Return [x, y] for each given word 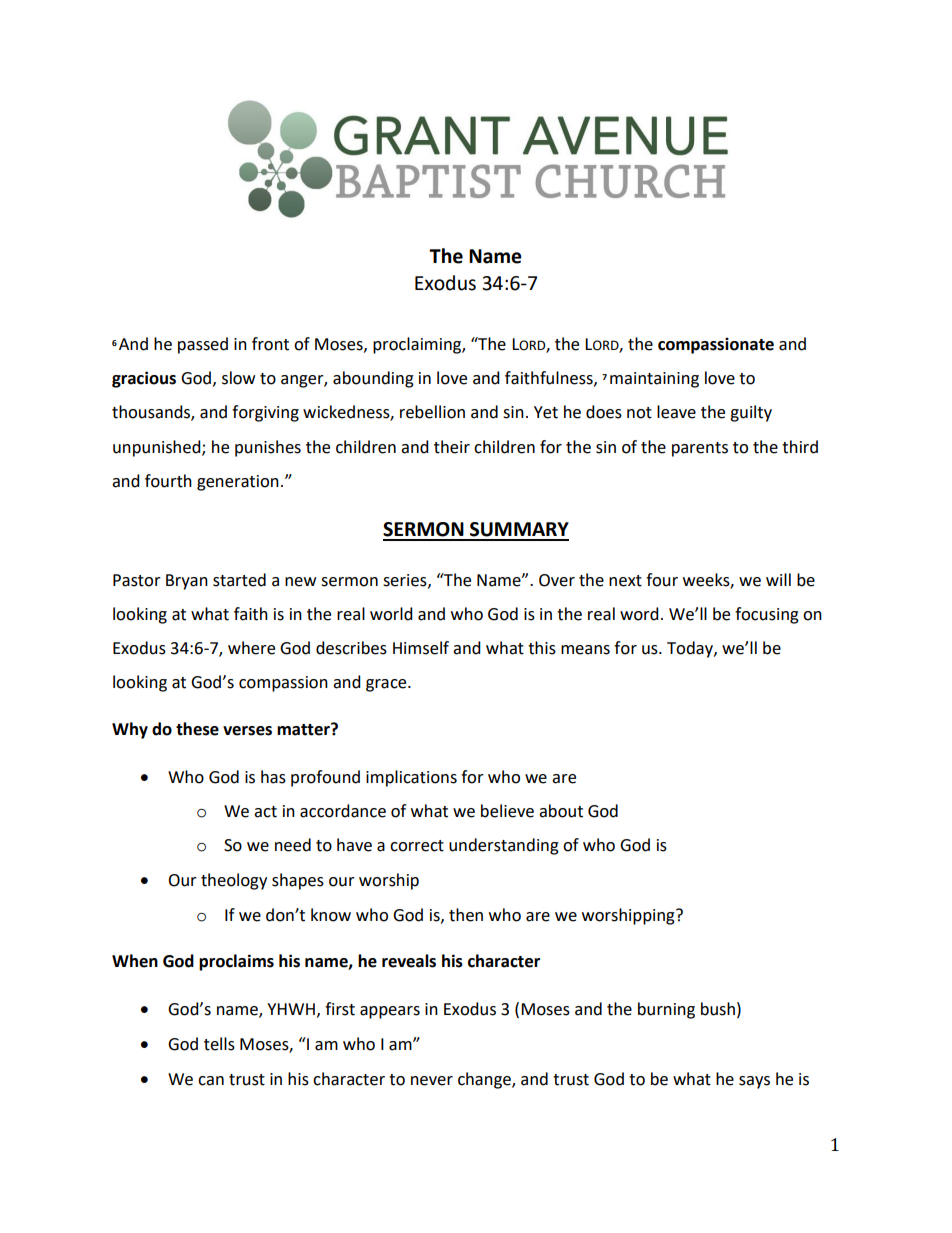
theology [234, 881]
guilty [751, 413]
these [197, 729]
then [466, 915]
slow [238, 378]
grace [387, 685]
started [239, 580]
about [561, 811]
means [585, 650]
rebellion [432, 412]
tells [219, 1044]
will [778, 579]
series [406, 581]
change [485, 1080]
